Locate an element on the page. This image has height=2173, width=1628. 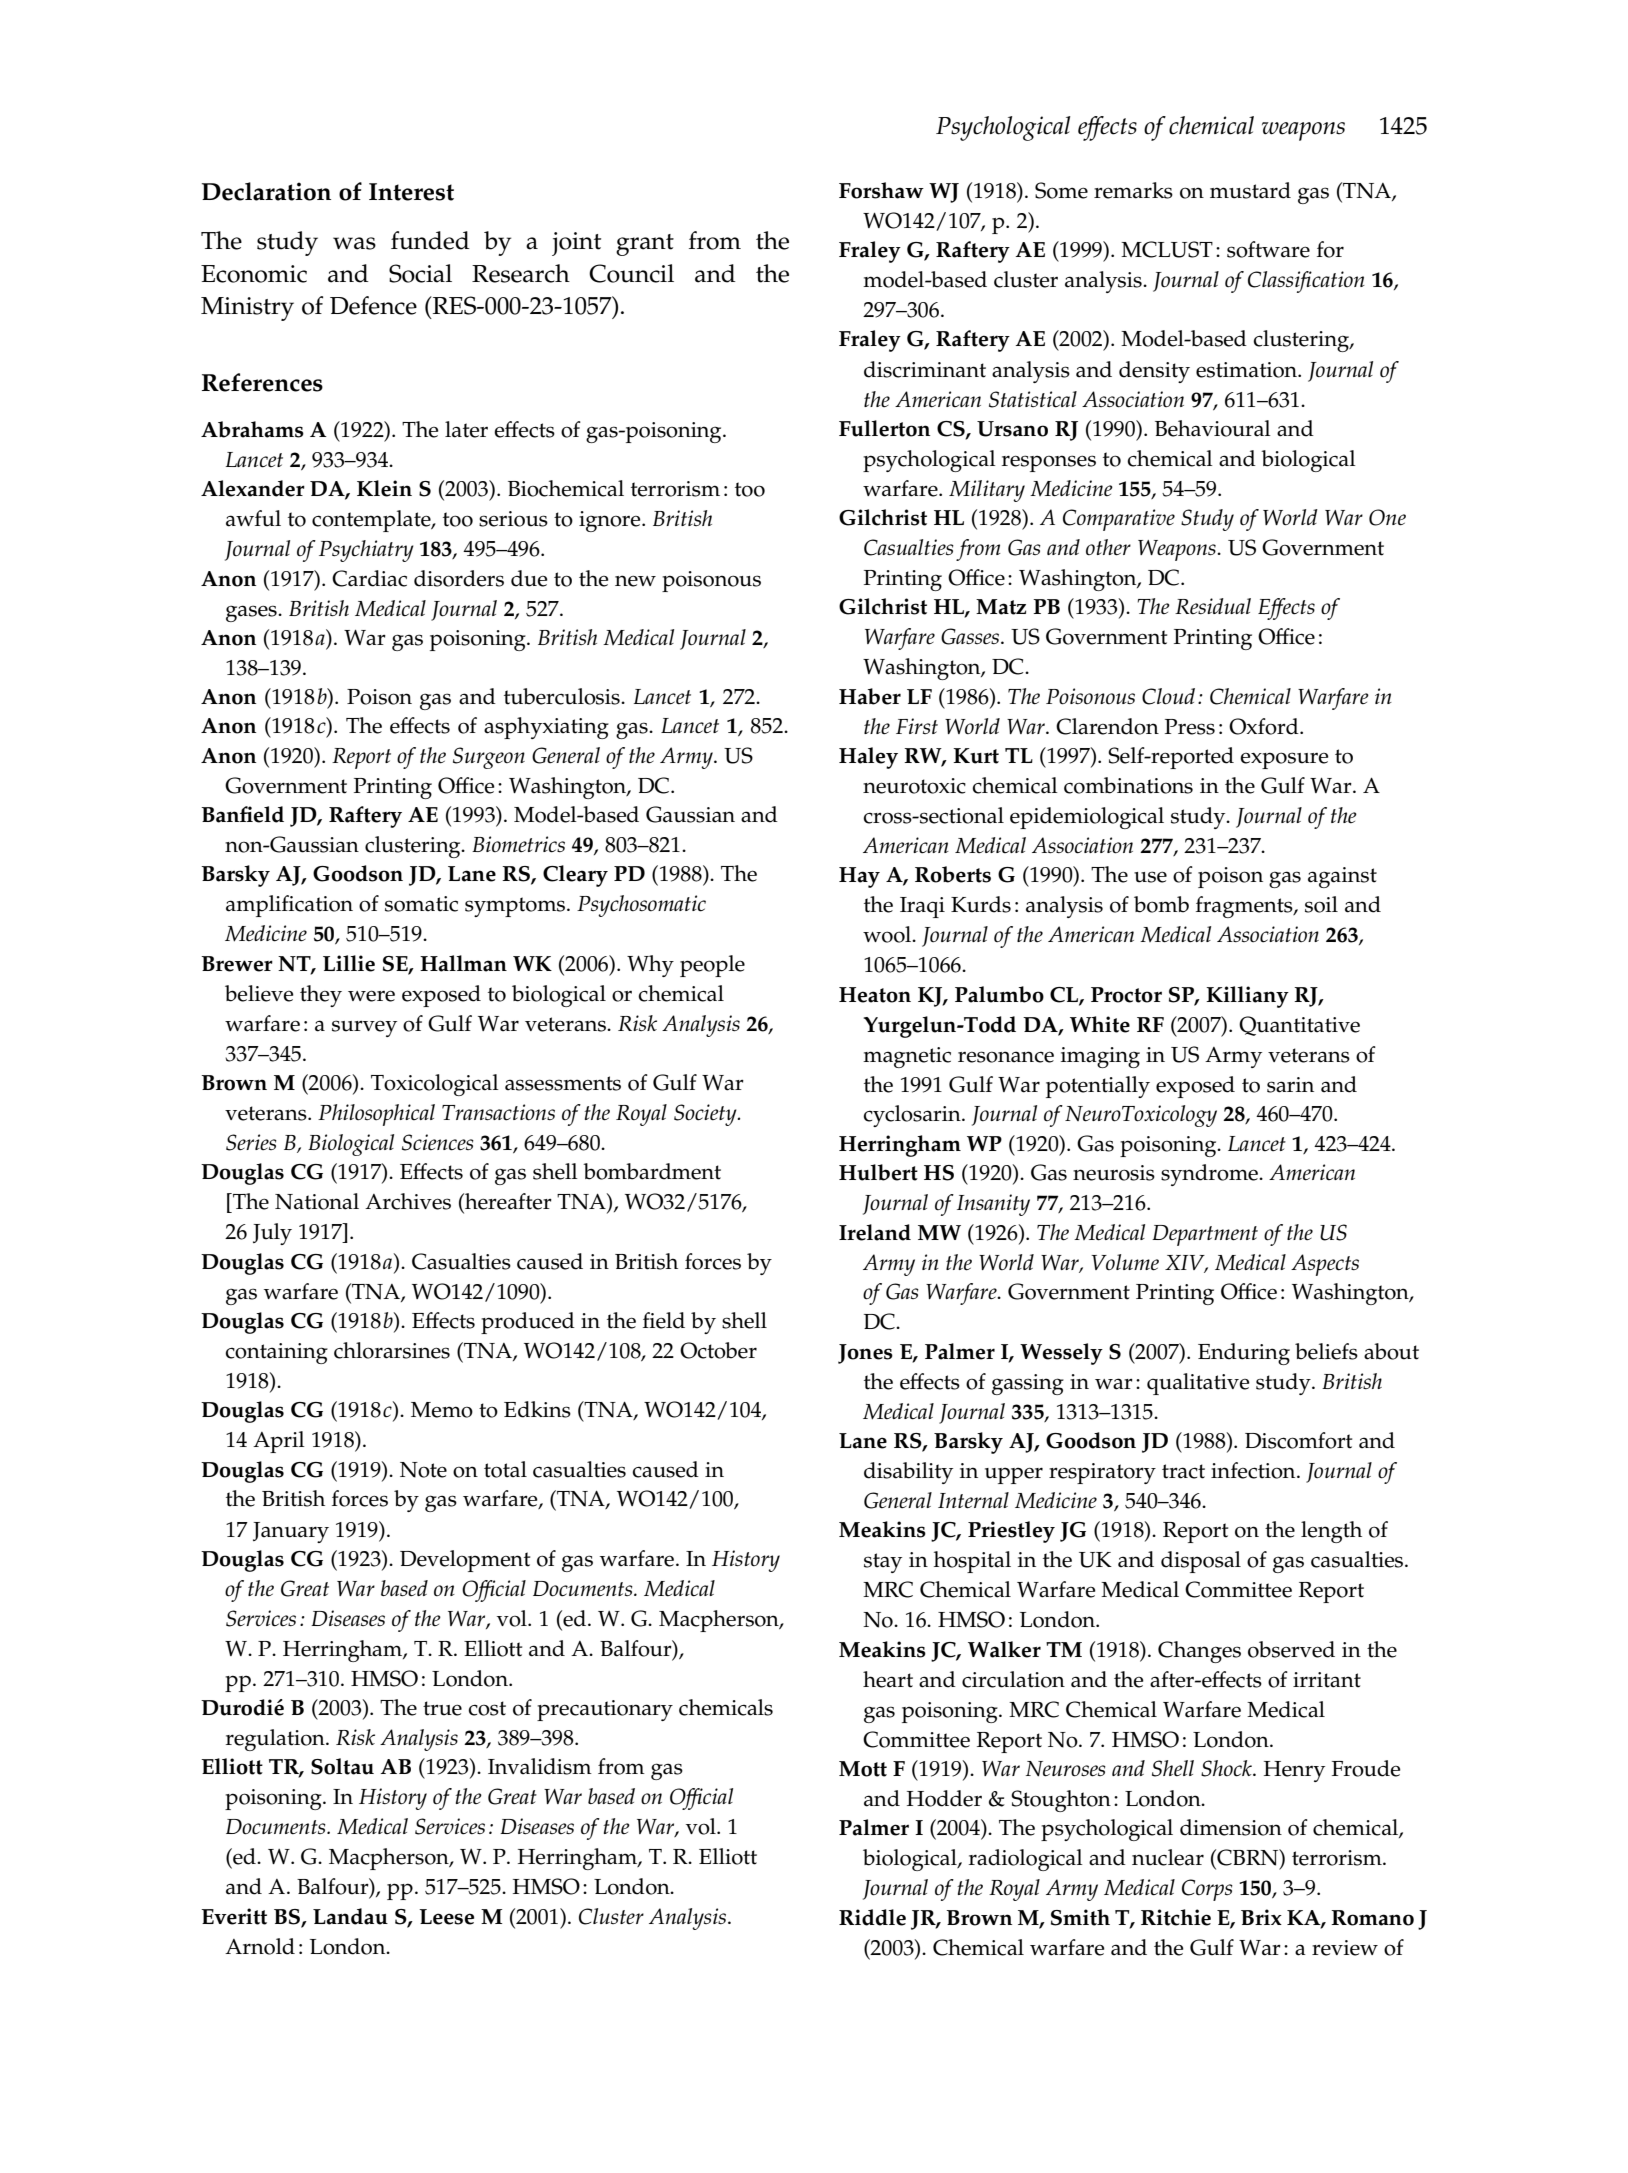
Forshaw is located at coordinates (881, 190).
